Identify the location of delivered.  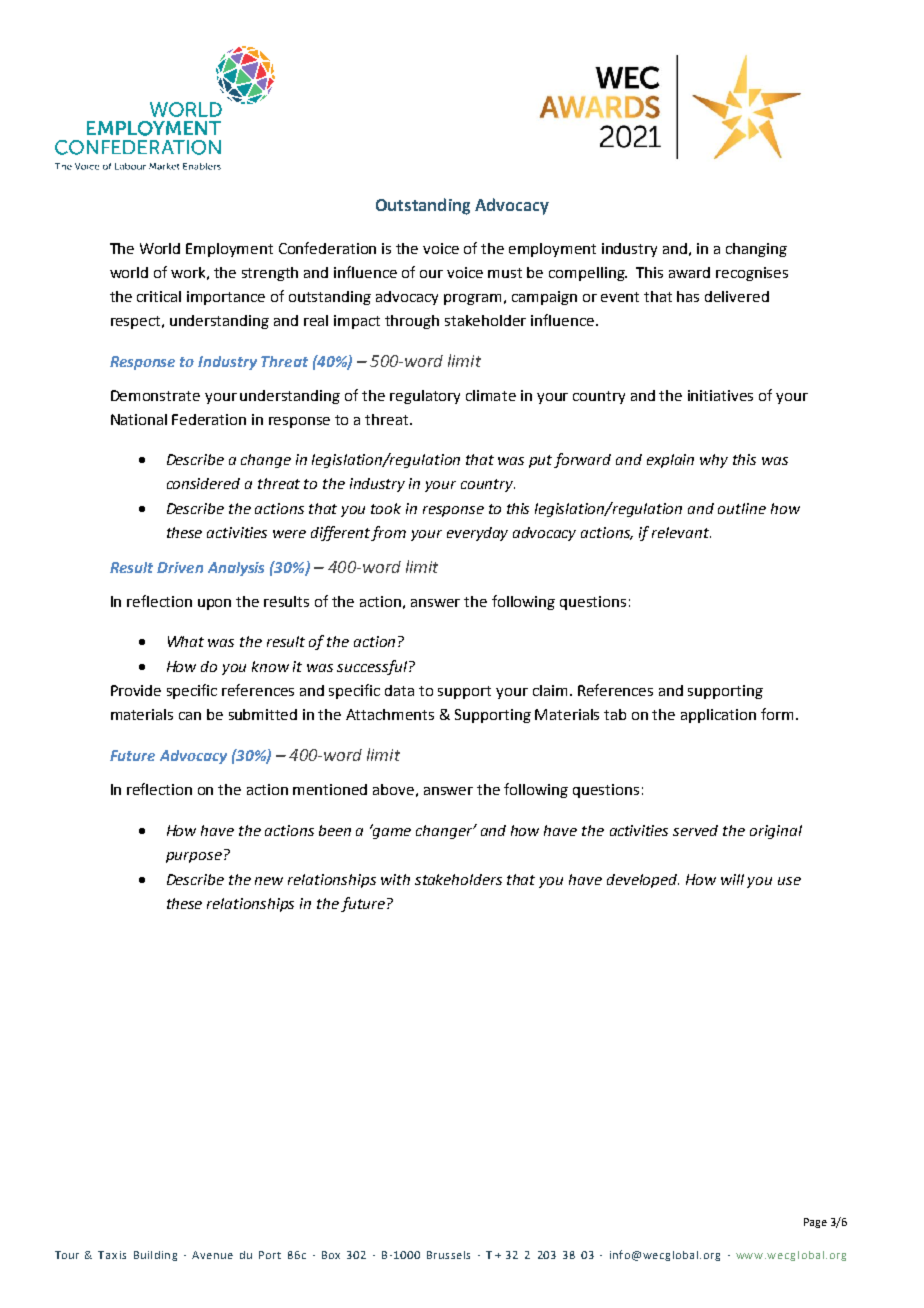
(737, 296).
